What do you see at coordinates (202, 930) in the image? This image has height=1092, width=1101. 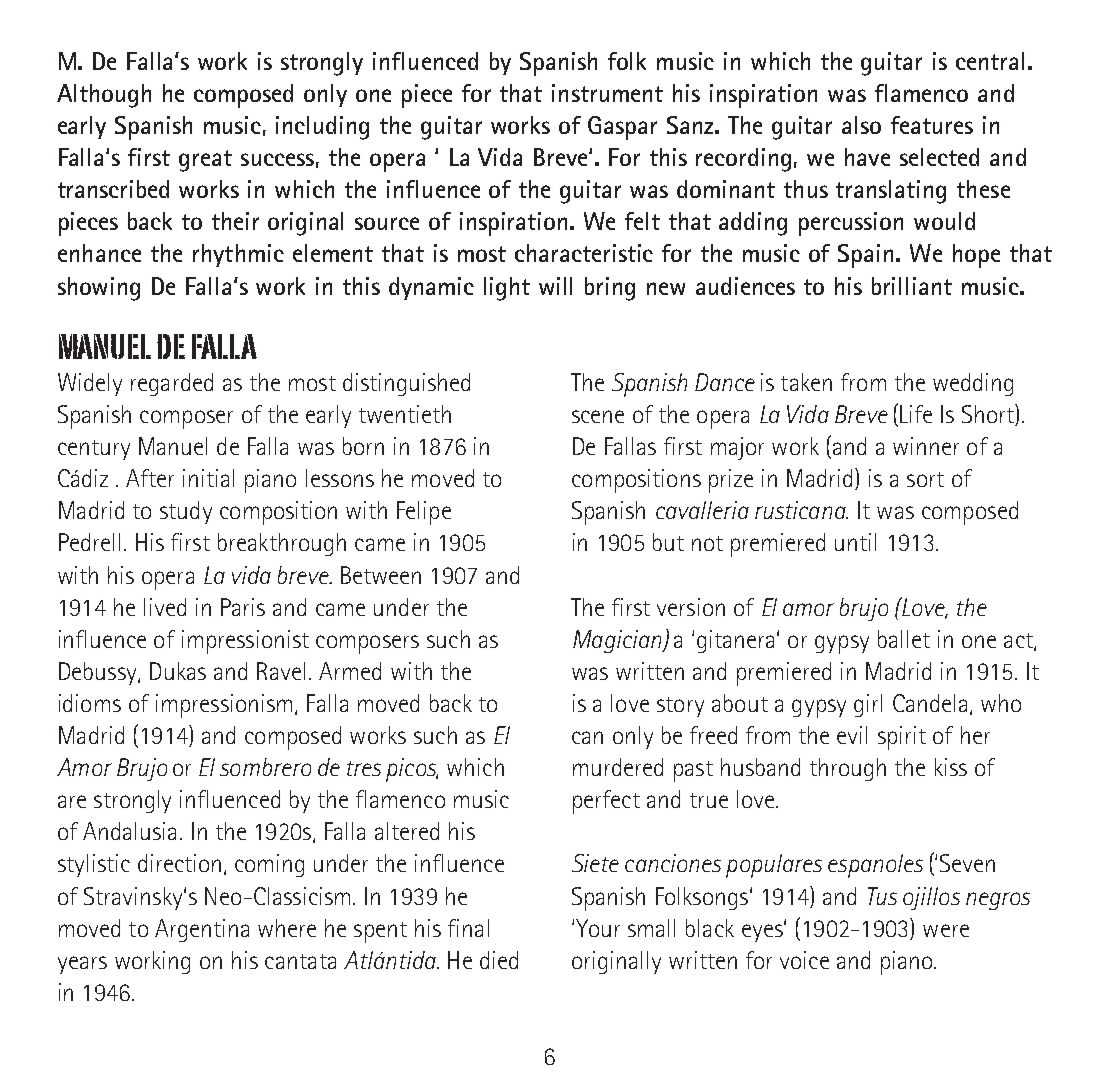 I see `Argentina` at bounding box center [202, 930].
